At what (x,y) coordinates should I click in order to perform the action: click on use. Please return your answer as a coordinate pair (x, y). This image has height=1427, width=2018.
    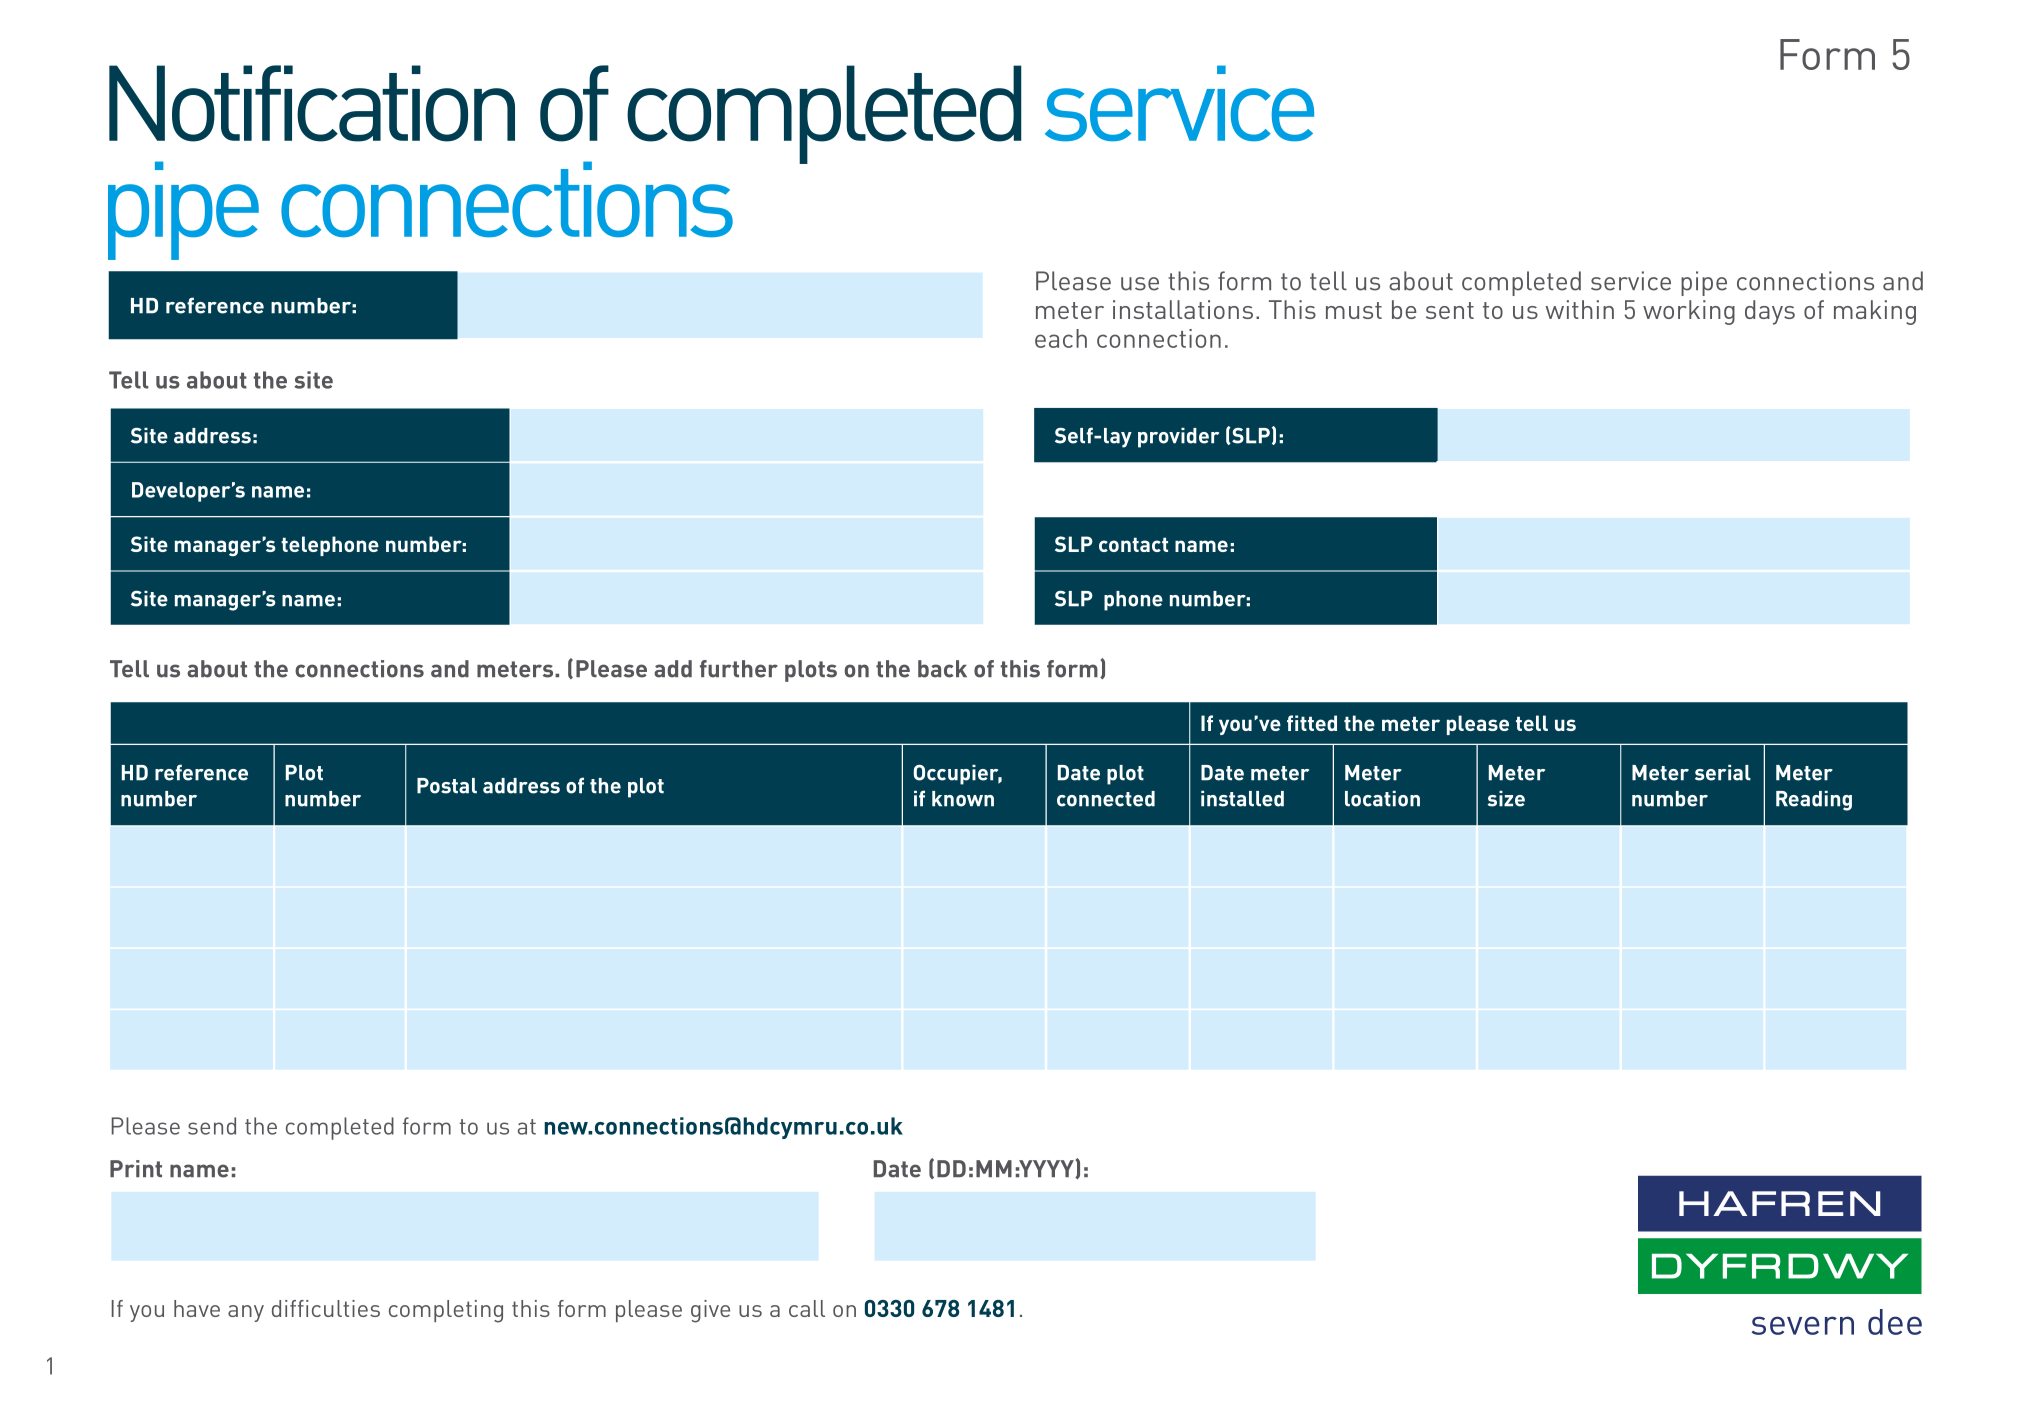
    Looking at the image, I should click on (1140, 284).
